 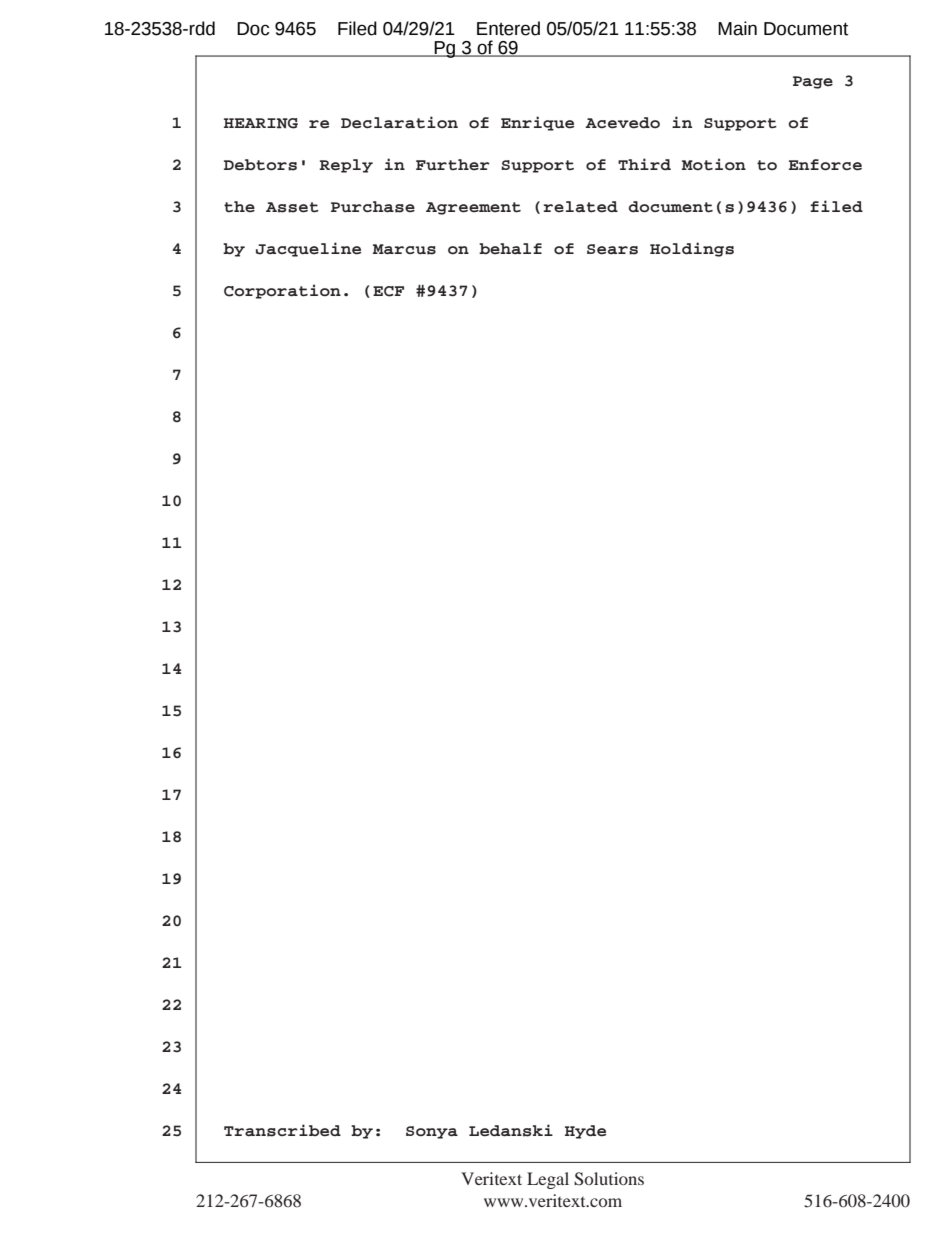 What do you see at coordinates (388, 291) in the screenshot?
I see `ECF` at bounding box center [388, 291].
